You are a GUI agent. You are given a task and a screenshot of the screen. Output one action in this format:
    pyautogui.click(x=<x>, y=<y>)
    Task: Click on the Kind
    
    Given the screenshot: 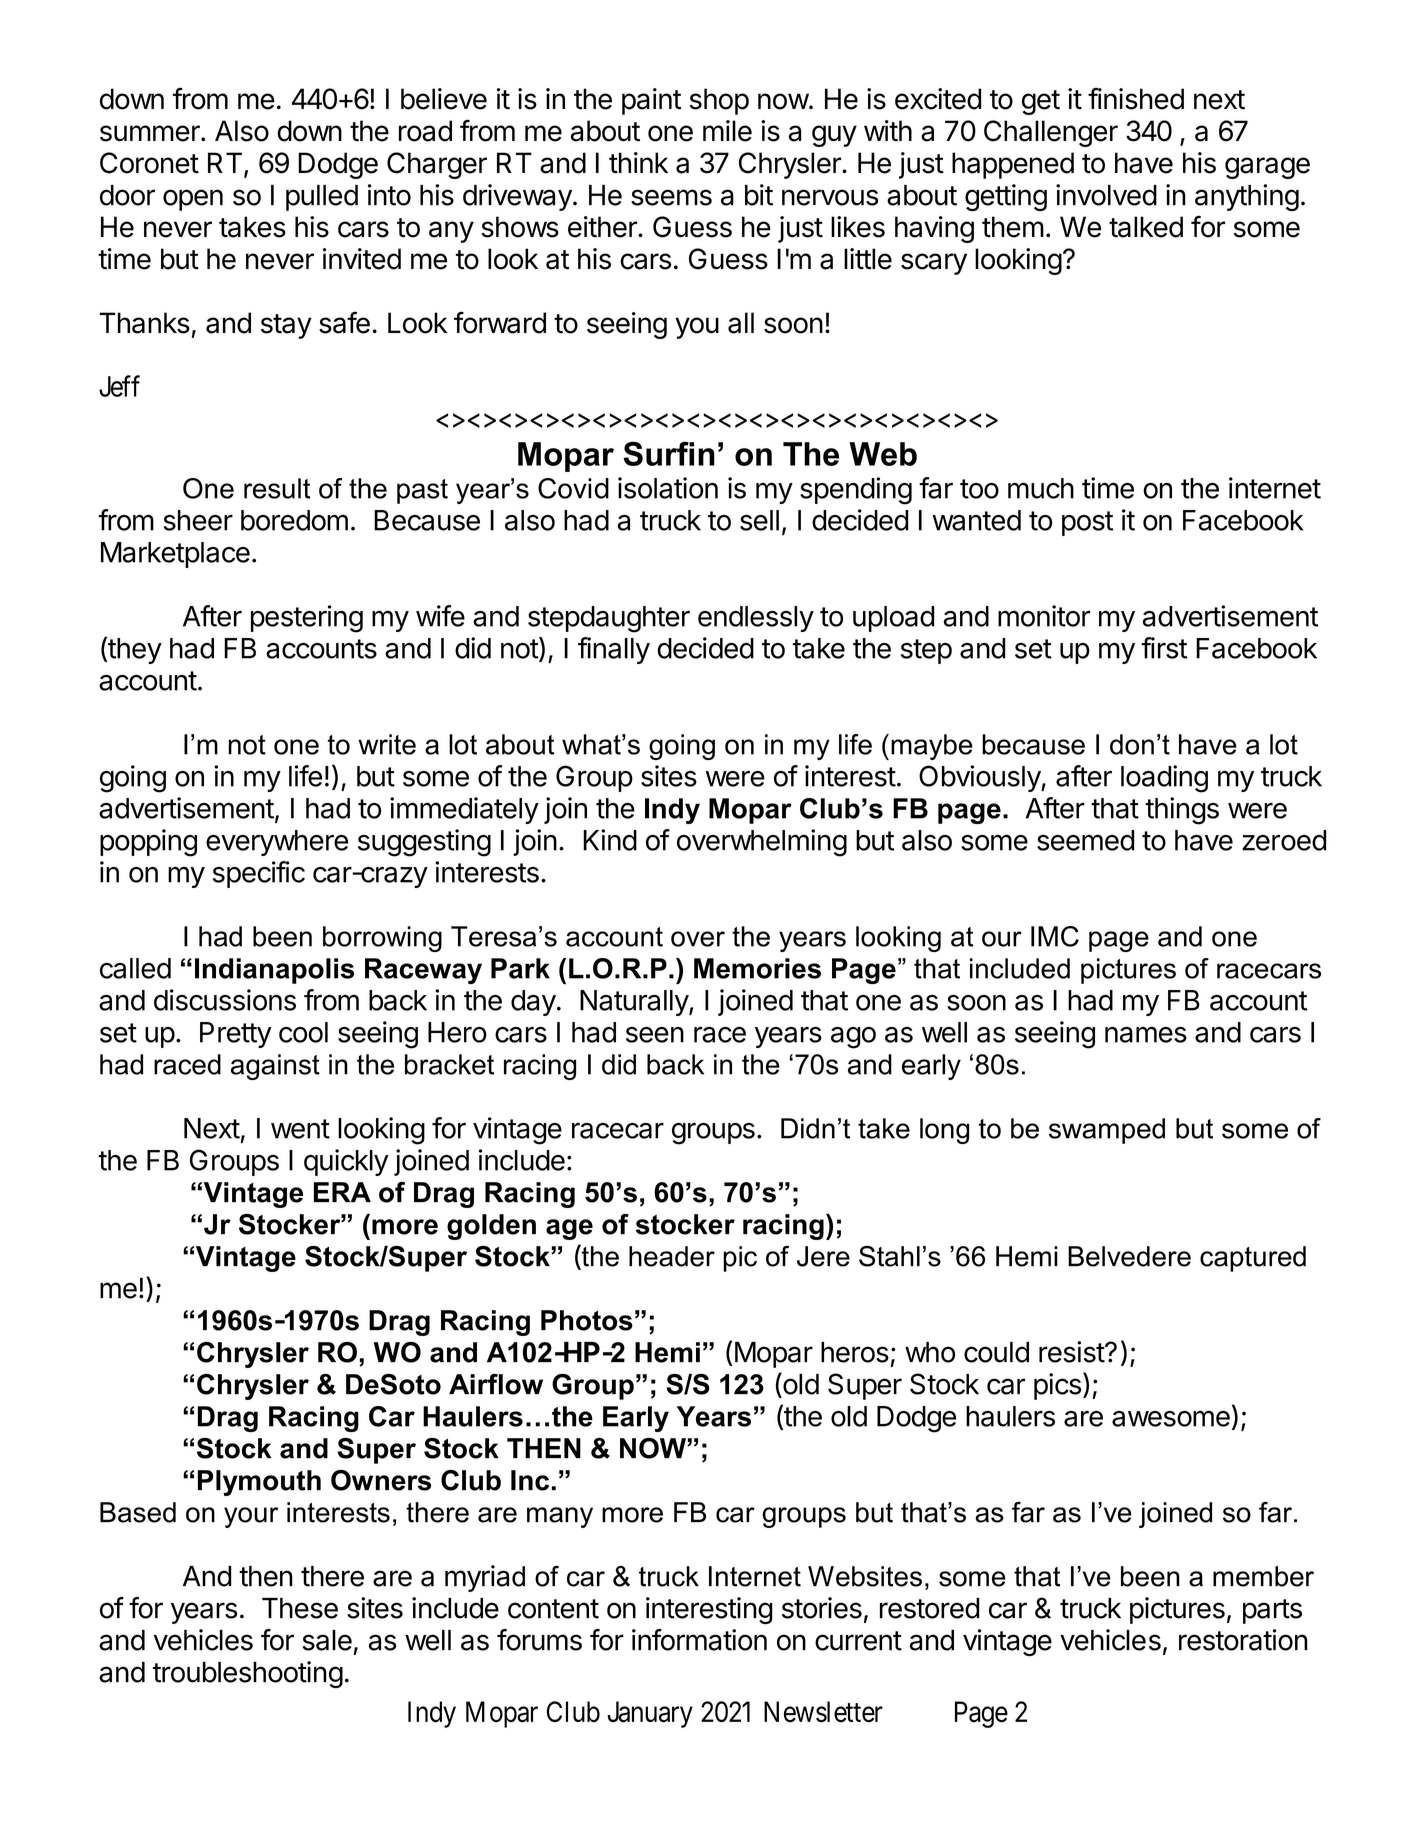 What is the action you would take?
    pyautogui.click(x=610, y=840)
